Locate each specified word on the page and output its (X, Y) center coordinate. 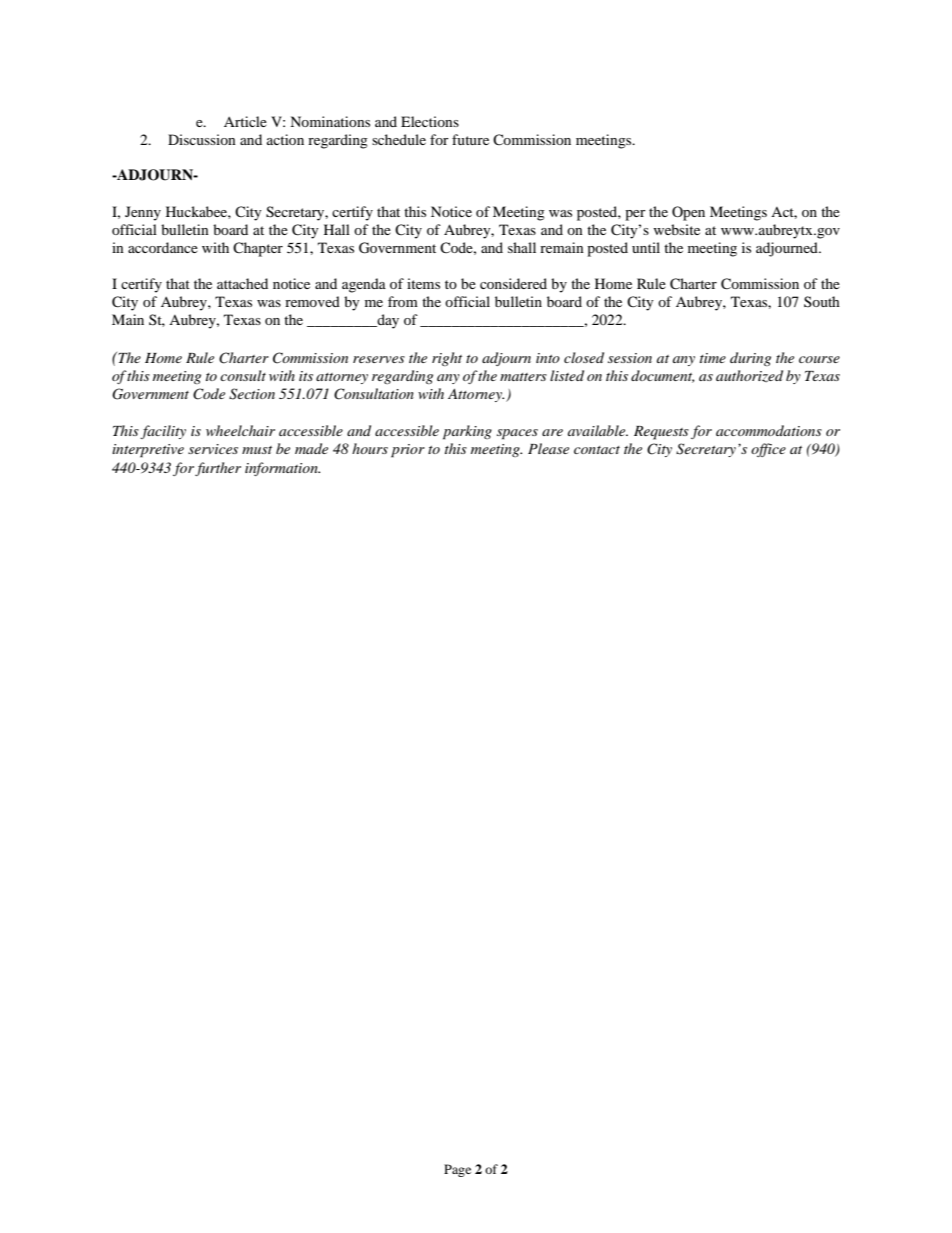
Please (548, 448)
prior (408, 451)
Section (252, 394)
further (218, 469)
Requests (661, 433)
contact (597, 450)
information (282, 469)
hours (370, 448)
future (470, 139)
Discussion (202, 139)
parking (467, 432)
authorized (749, 376)
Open (688, 213)
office (768, 450)
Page (457, 1170)
